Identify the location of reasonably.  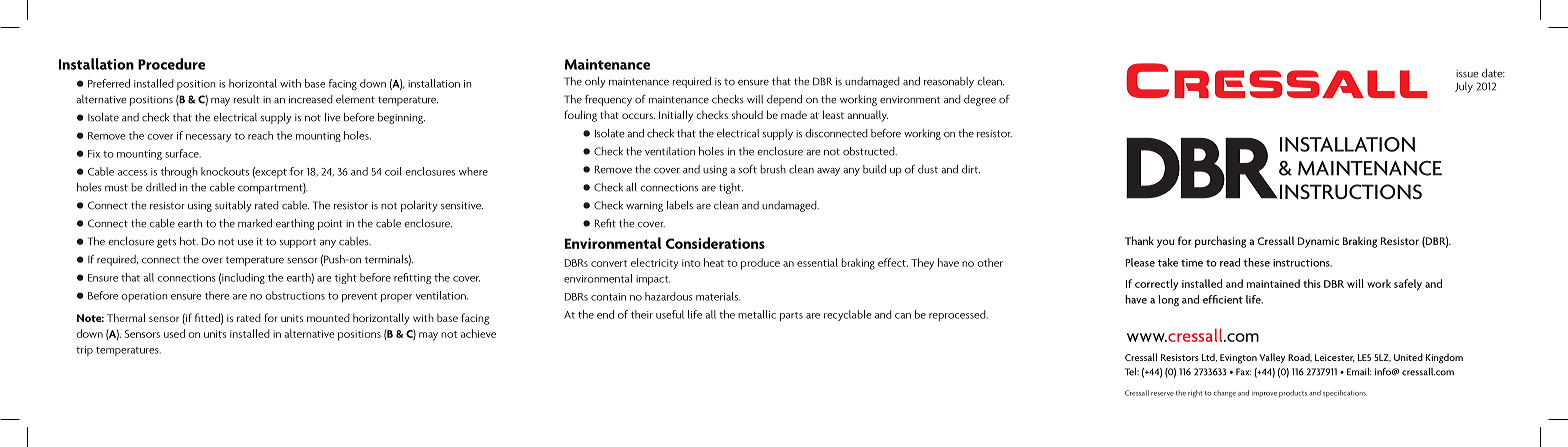
(949, 82).
